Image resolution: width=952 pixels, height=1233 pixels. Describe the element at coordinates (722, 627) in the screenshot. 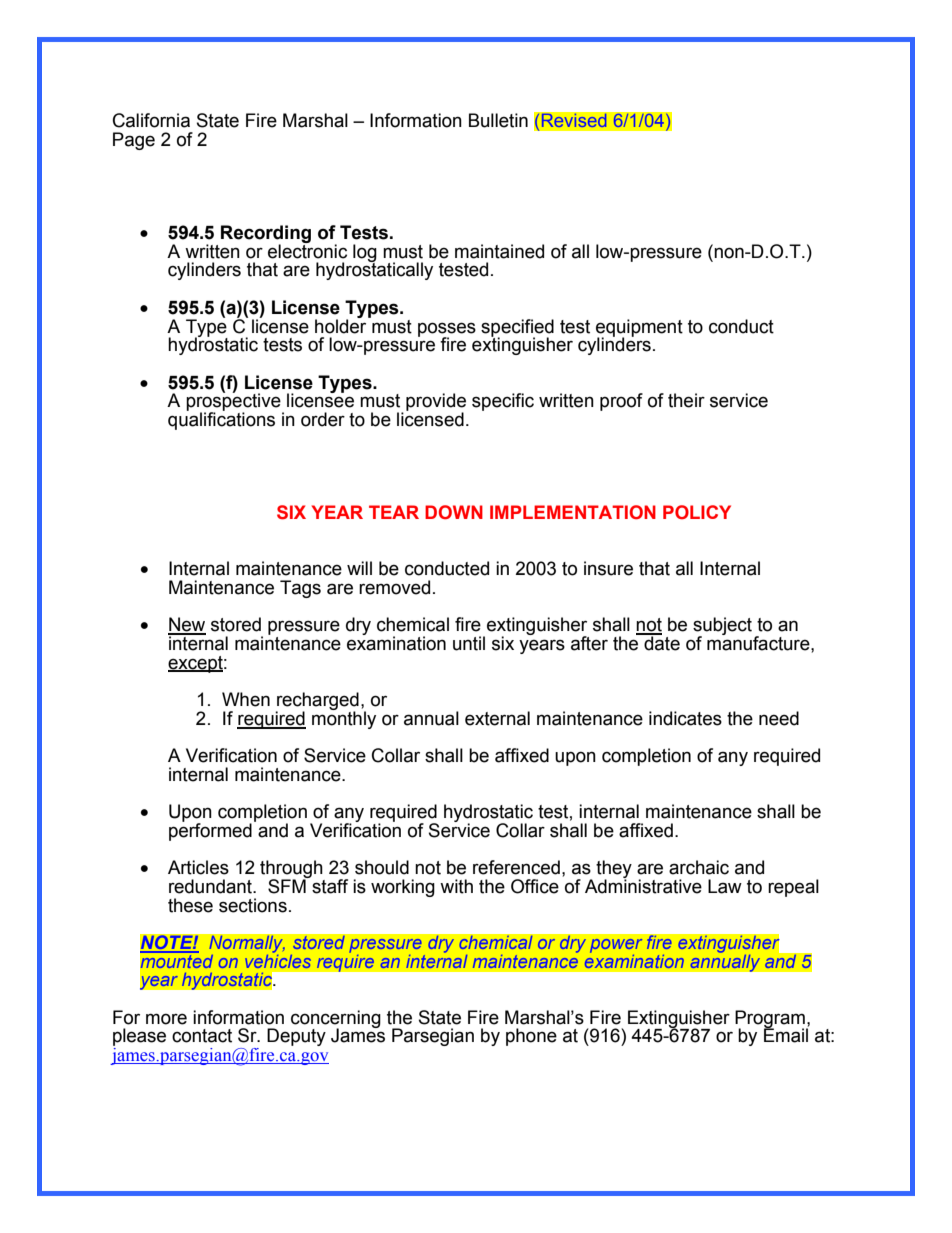

I see `subject` at that location.
